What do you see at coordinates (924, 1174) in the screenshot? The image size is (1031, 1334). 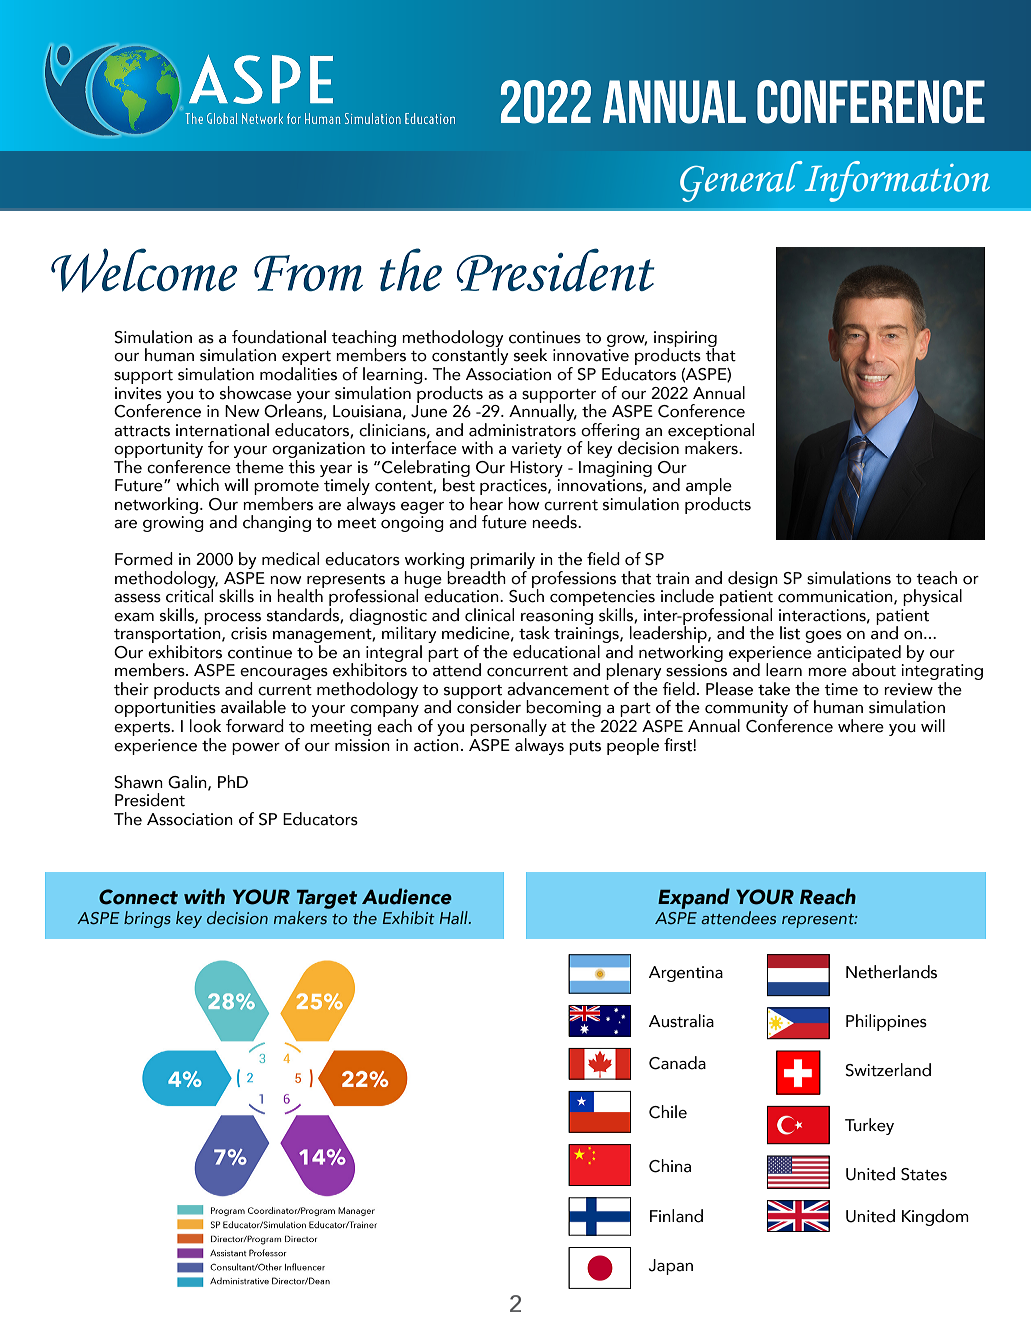 I see `States` at bounding box center [924, 1174].
